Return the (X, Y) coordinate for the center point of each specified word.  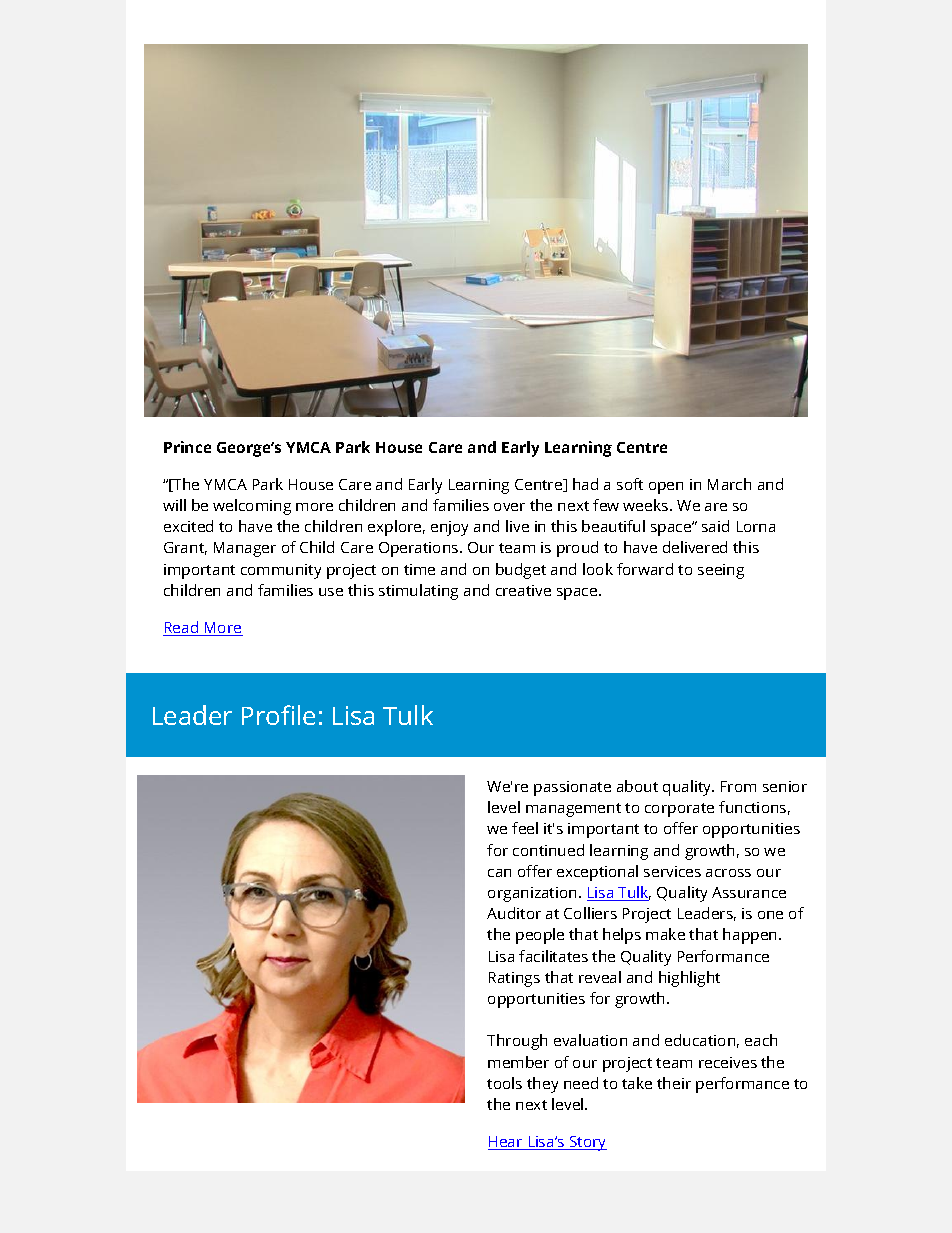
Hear (506, 1143)
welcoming (252, 507)
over (509, 507)
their (674, 1083)
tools (504, 1083)
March (729, 484)
